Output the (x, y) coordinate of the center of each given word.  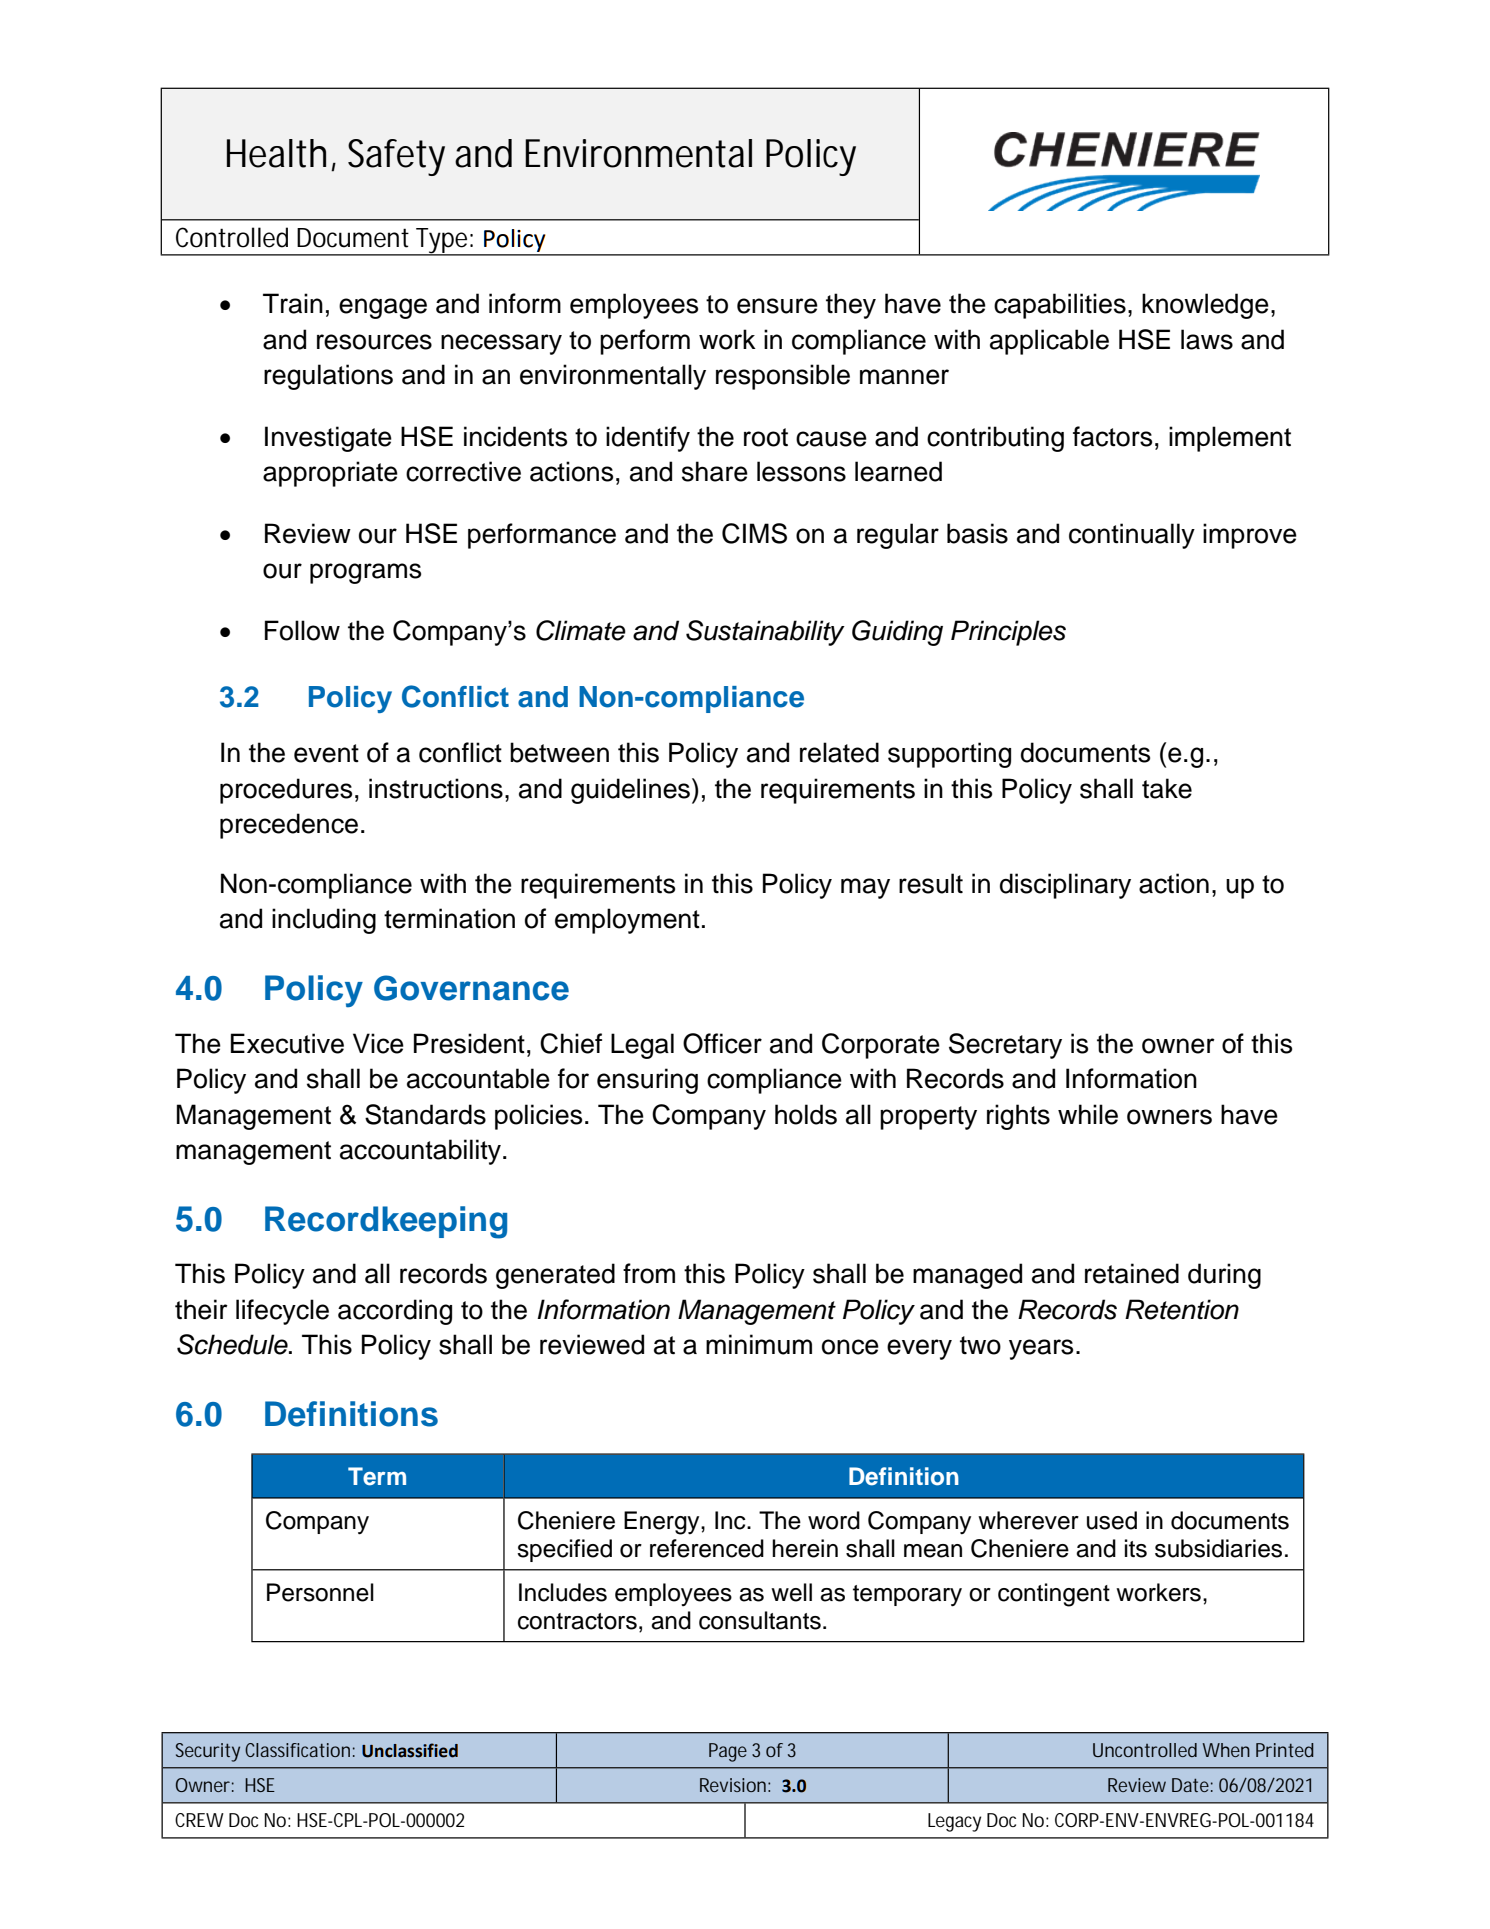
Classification (300, 1750)
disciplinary (1065, 886)
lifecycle (282, 1312)
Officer (722, 1043)
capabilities (1060, 306)
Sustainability (765, 633)
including (324, 921)
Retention (1182, 1309)
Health (281, 154)
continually (1132, 536)
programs (365, 573)
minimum (759, 1344)
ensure (777, 306)
